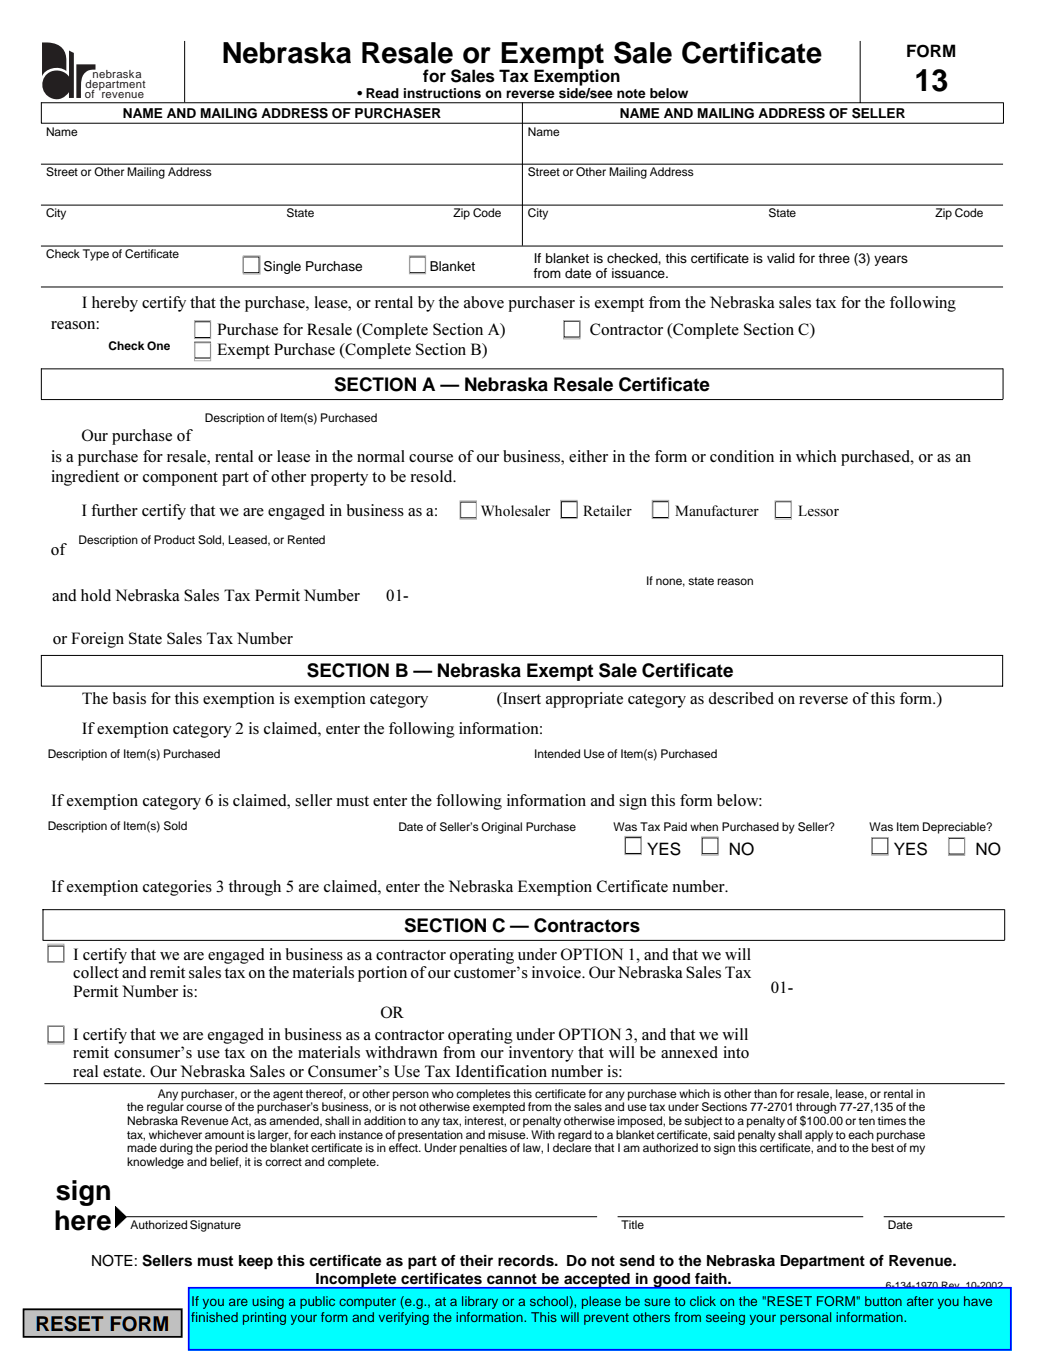 Image resolution: width=1044 pixels, height=1351 pixels. Describe the element at coordinates (476, 1260) in the page. I see `their` at that location.
